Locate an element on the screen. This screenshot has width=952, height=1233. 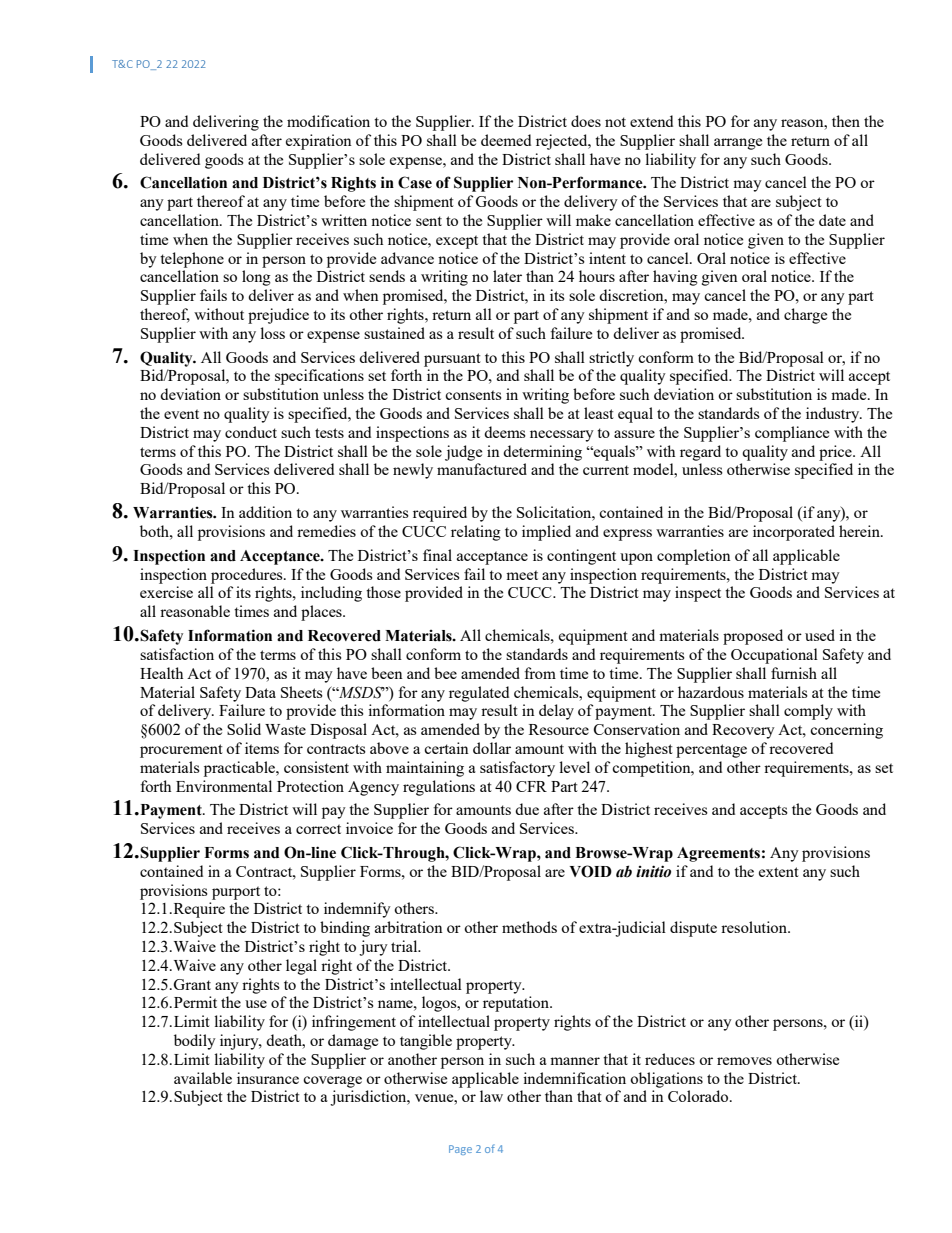
manufactured is located at coordinates (482, 469).
